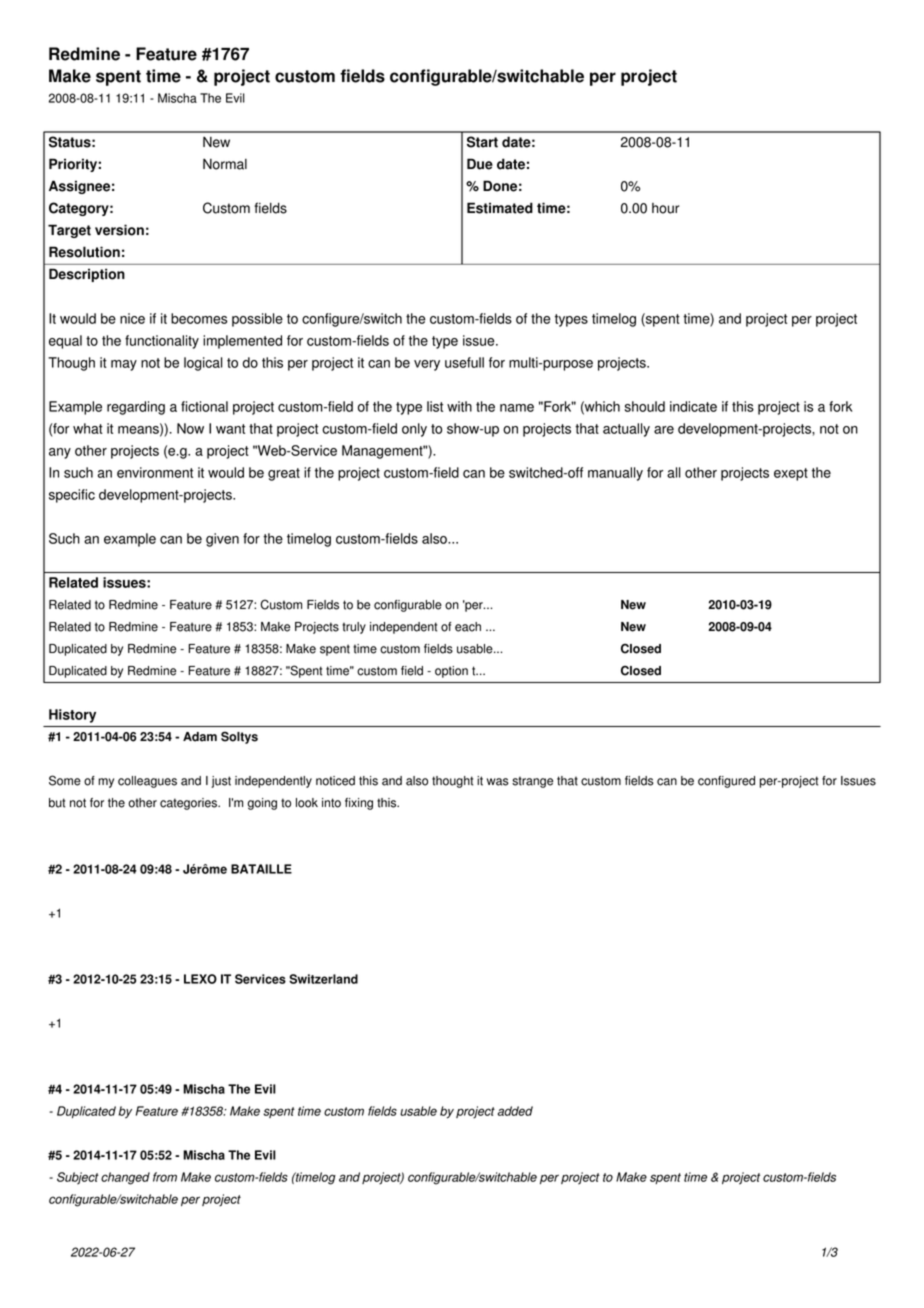 This image has height=1308, width=924. Describe the element at coordinates (515, 1111) in the image. I see `added` at that location.
